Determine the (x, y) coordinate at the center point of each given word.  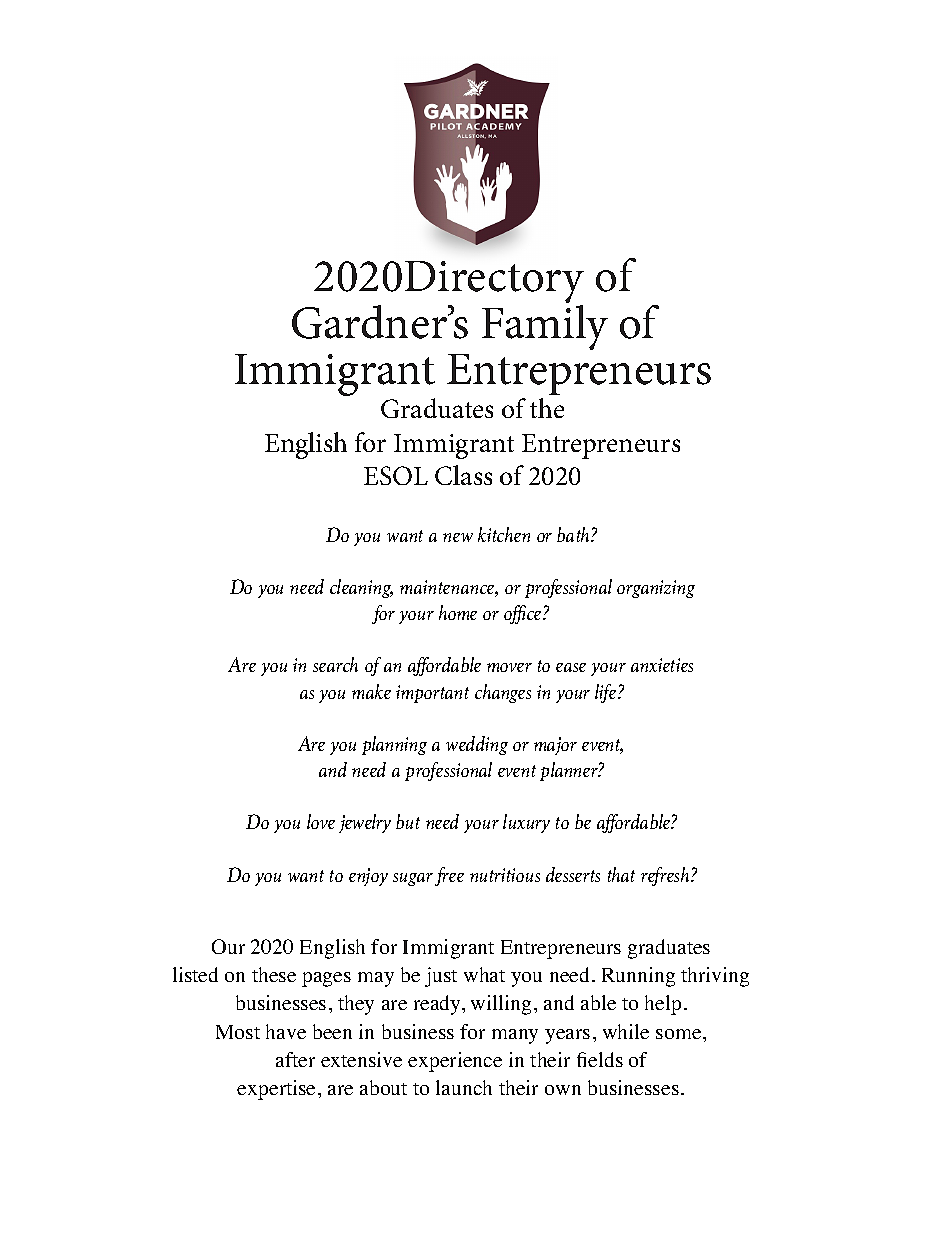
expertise (278, 1090)
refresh (666, 876)
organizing (656, 589)
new (458, 537)
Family (545, 326)
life (607, 693)
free (449, 876)
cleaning (361, 588)
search (335, 664)
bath (574, 534)
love (321, 821)
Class (463, 475)
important (432, 694)
